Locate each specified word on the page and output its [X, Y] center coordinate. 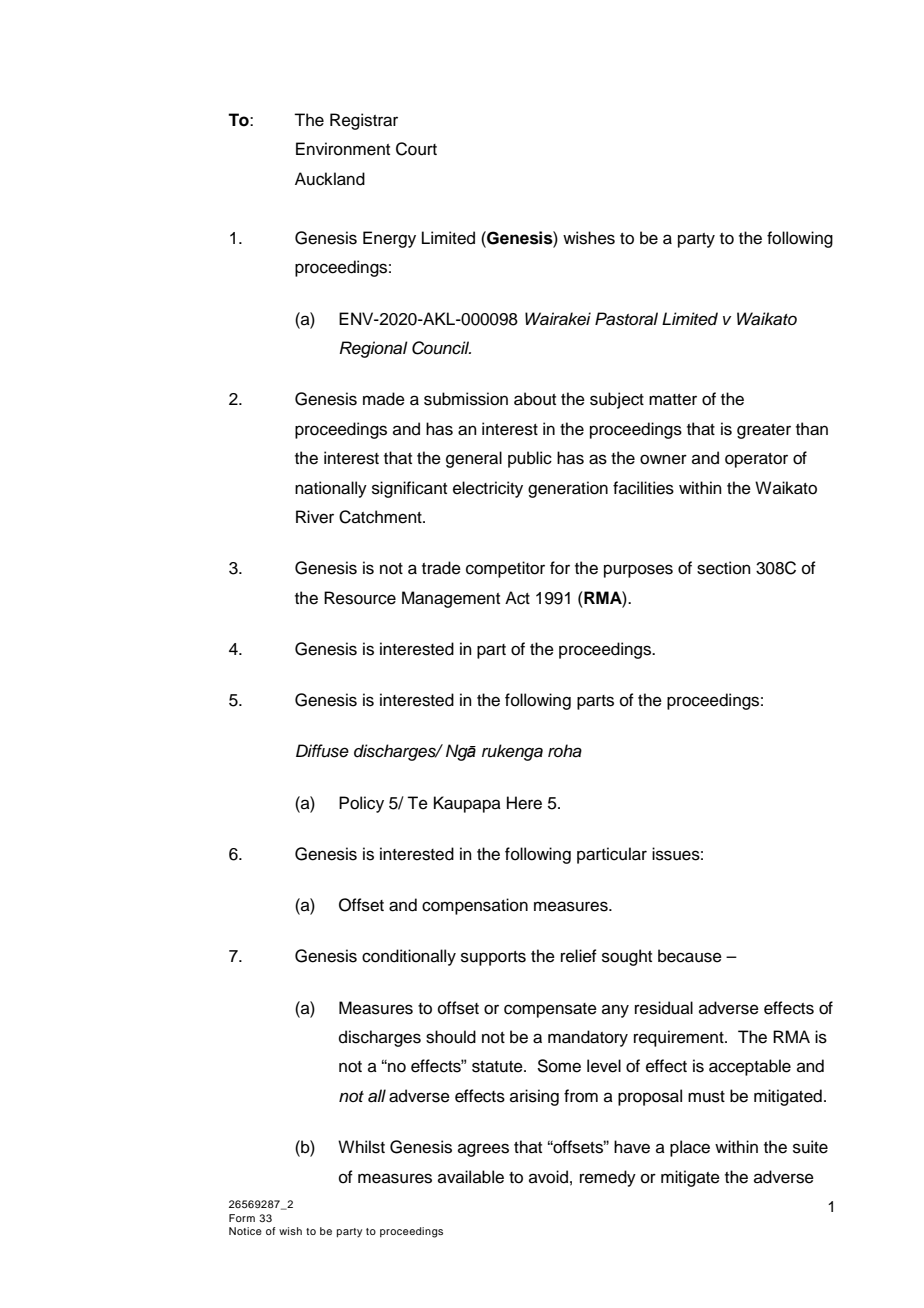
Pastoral [626, 319]
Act [517, 598]
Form [242, 1218]
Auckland [330, 179]
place [690, 1148]
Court [416, 149]
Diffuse [322, 751]
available [471, 1177]
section [724, 568]
